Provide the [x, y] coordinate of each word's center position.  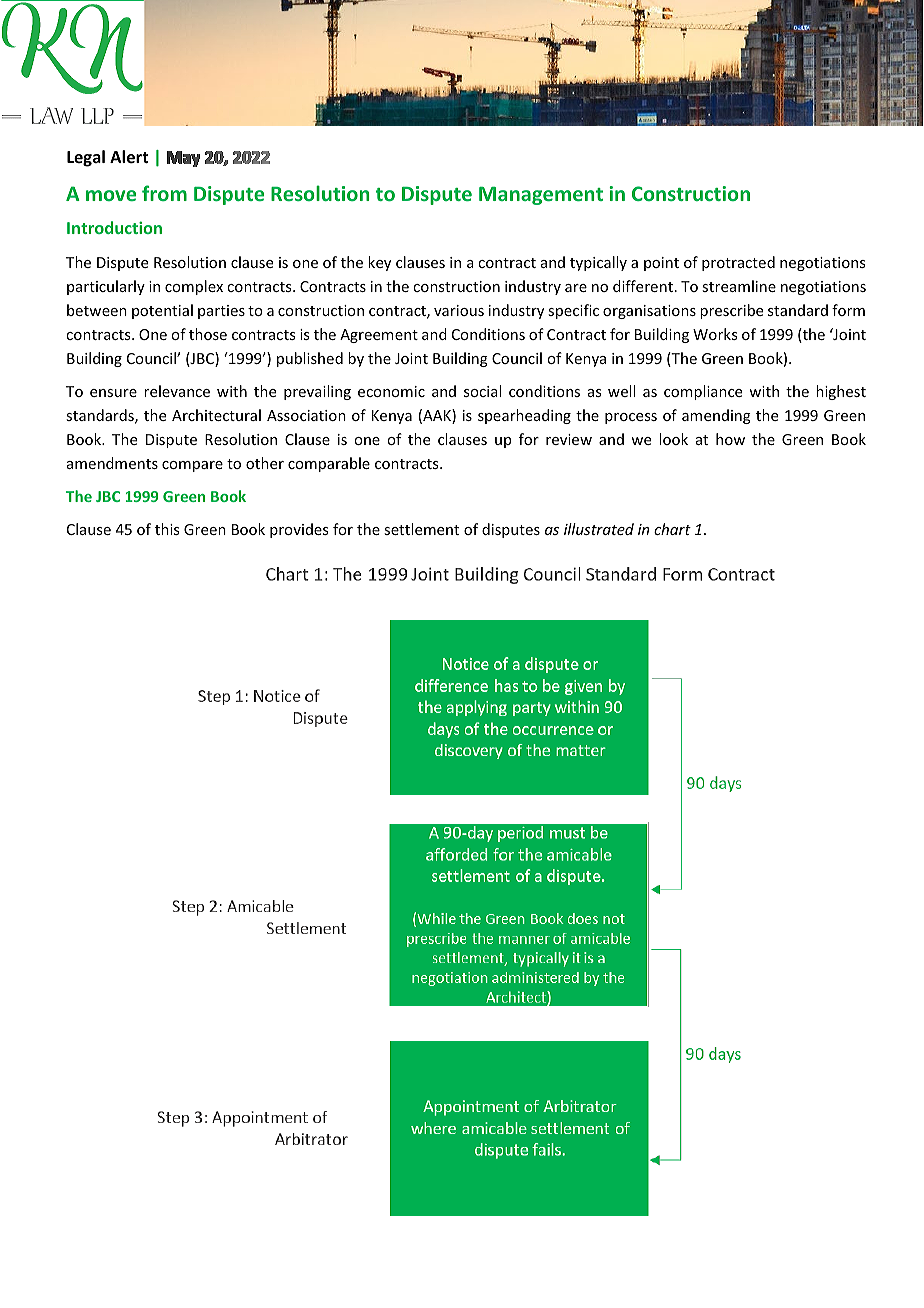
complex [194, 287]
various [459, 310]
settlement [421, 529]
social [482, 391]
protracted [738, 263]
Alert [129, 157]
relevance [177, 391]
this [167, 529]
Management [541, 196]
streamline [739, 286]
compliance [703, 392]
